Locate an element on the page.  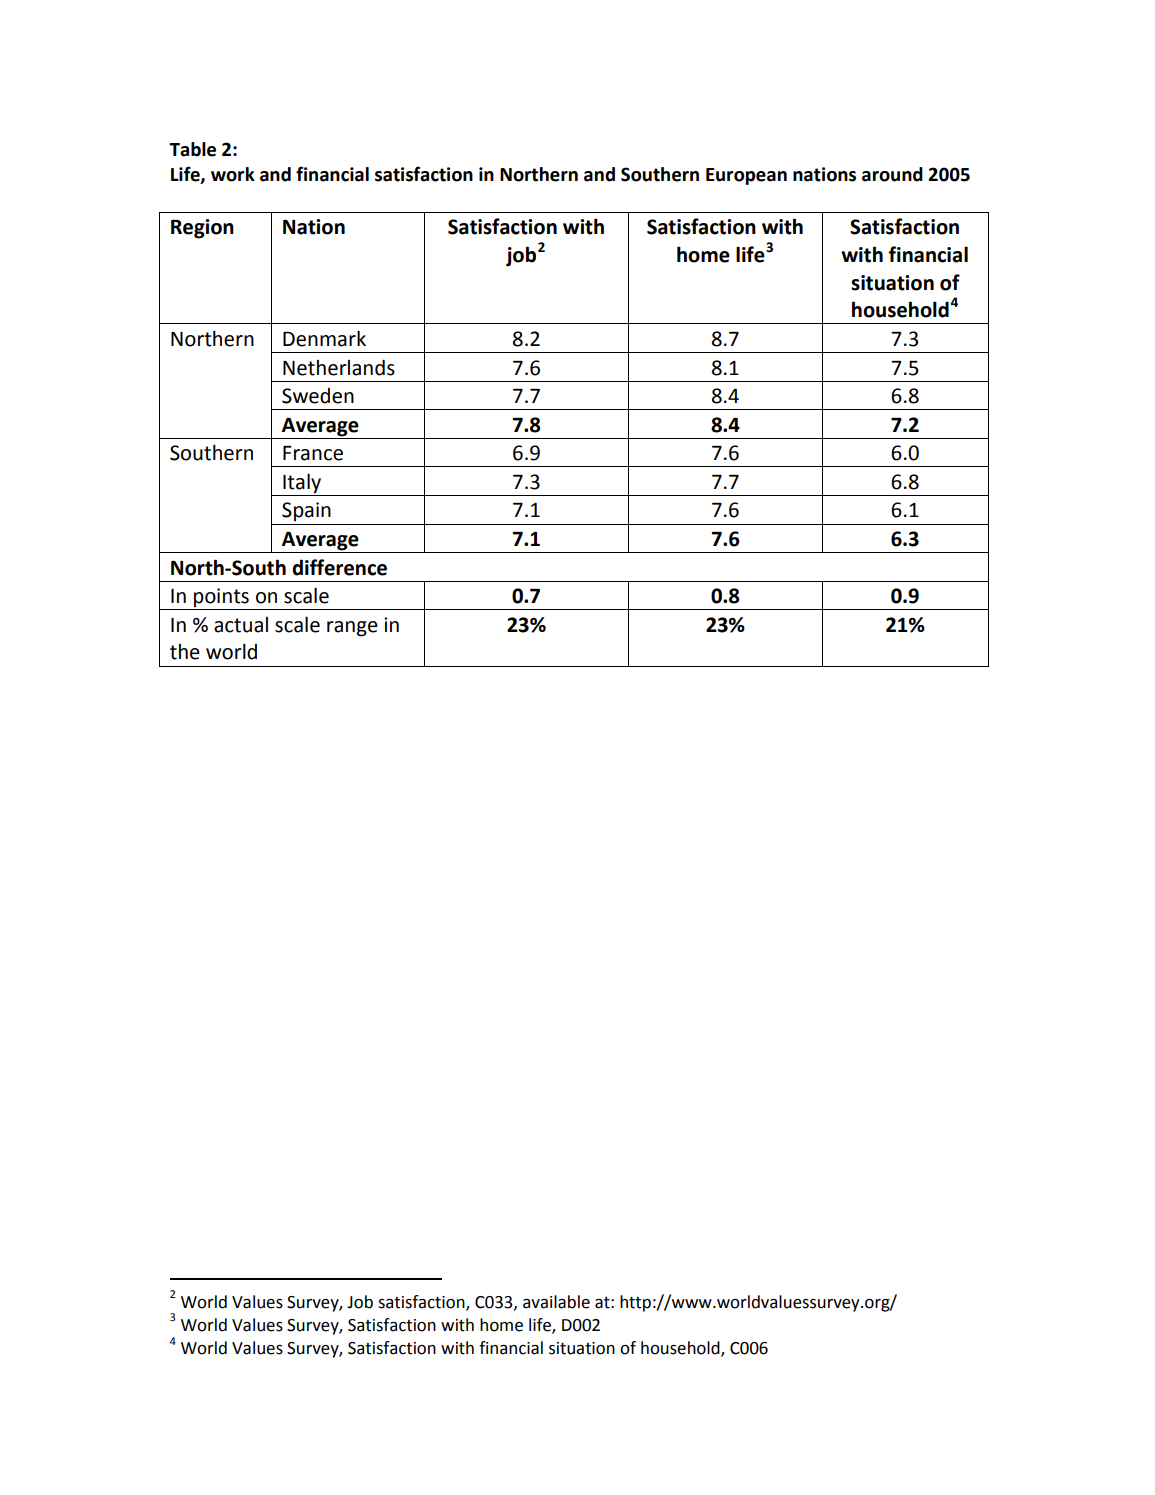
work is located at coordinates (233, 174).
